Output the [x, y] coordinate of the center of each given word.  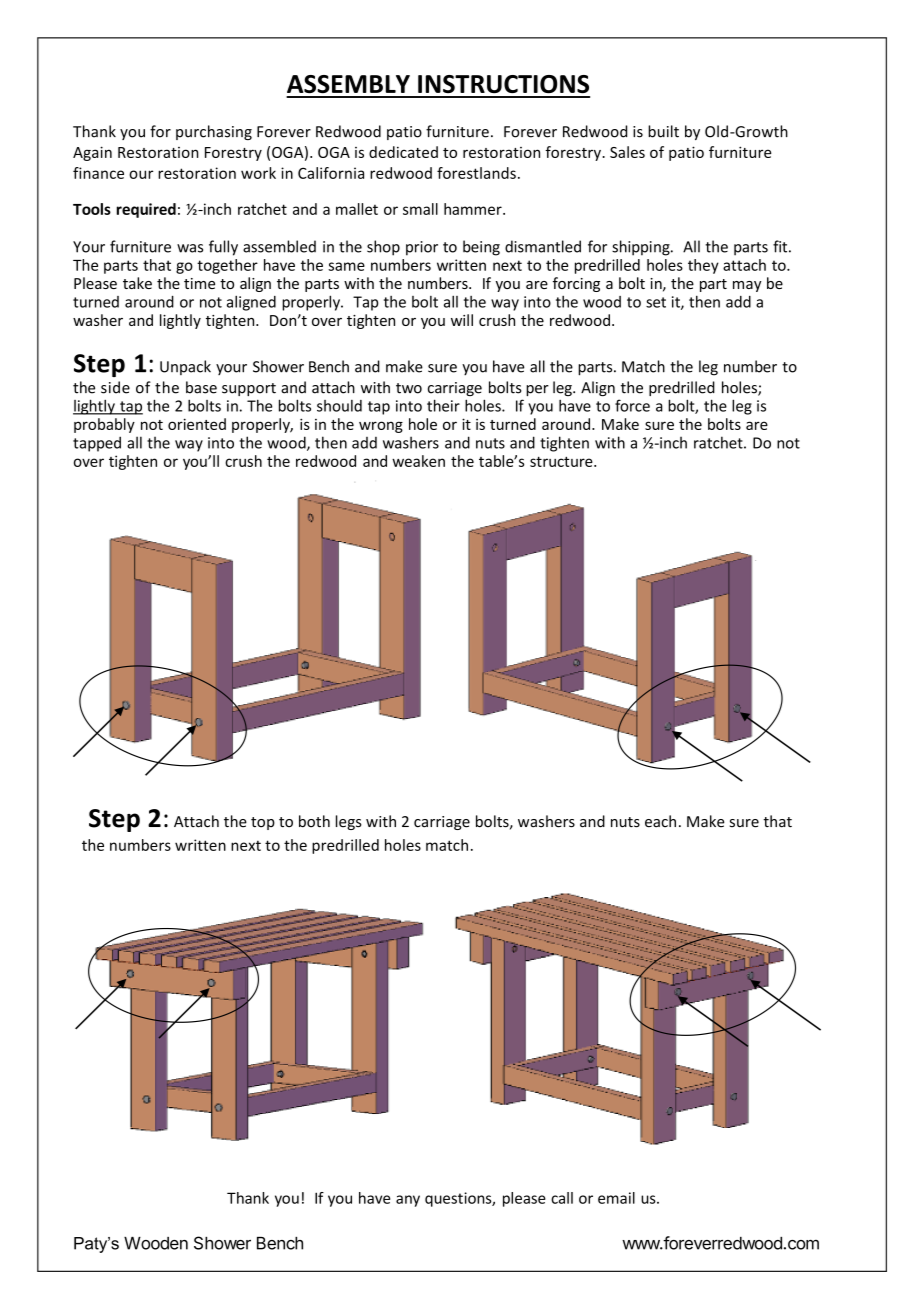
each [660, 821]
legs [349, 822]
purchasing [214, 132]
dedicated [403, 152]
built [663, 131]
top [263, 823]
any [408, 1201]
